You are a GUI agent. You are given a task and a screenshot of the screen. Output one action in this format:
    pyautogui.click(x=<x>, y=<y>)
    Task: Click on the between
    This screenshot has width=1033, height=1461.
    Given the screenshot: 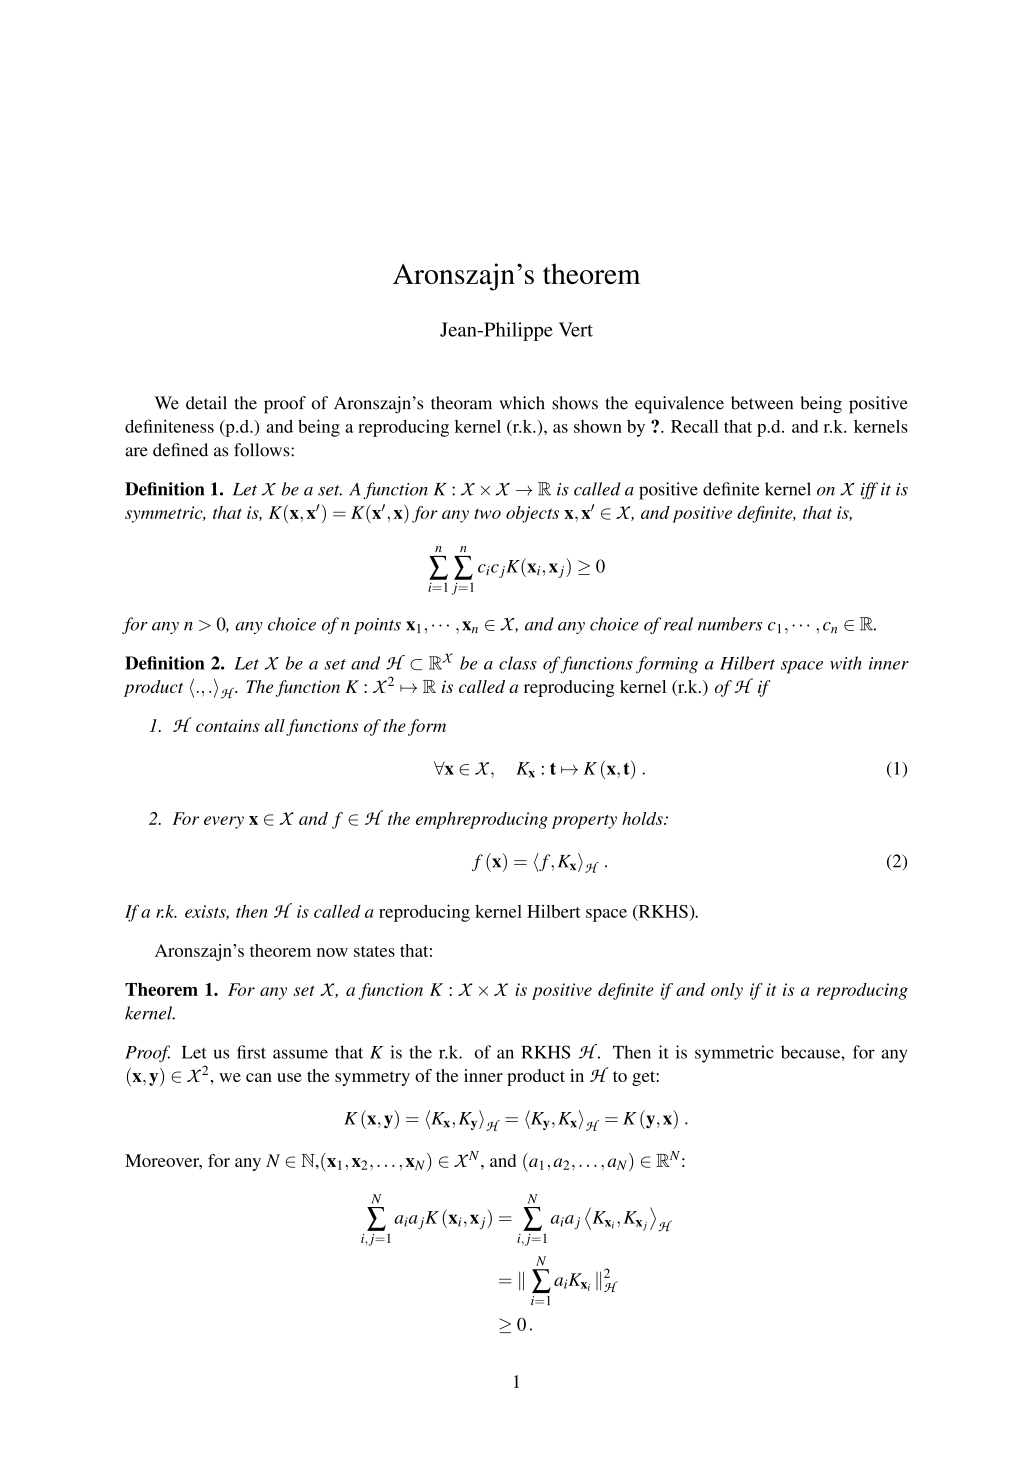 What is the action you would take?
    pyautogui.click(x=762, y=403)
